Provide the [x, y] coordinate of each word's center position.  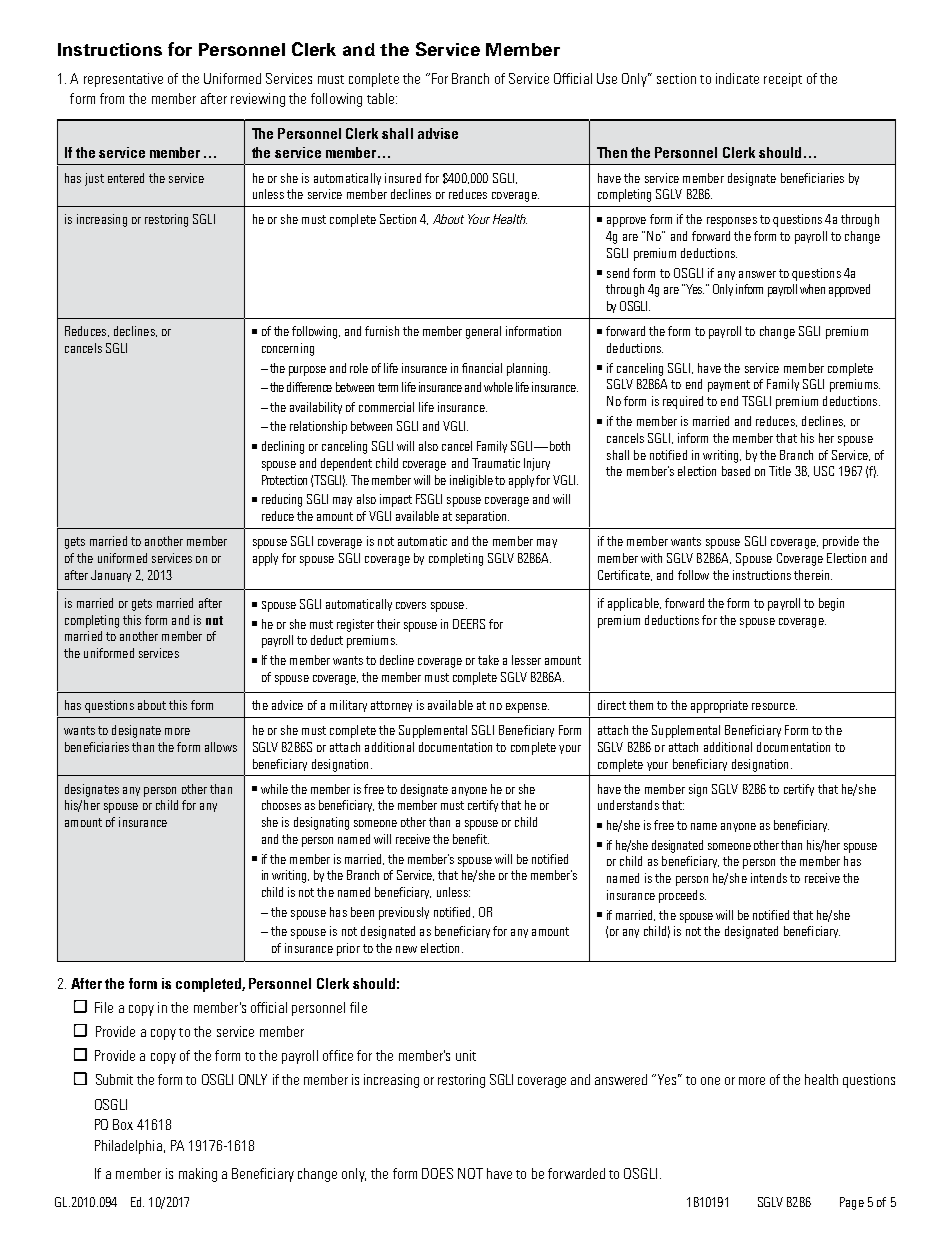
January [111, 576]
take [488, 660]
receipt [783, 80]
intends [769, 878]
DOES [437, 1173]
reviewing [258, 100]
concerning [288, 349]
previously [404, 913]
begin [831, 604]
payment [729, 386]
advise [438, 133]
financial [482, 368]
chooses [281, 805]
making [198, 1175]
